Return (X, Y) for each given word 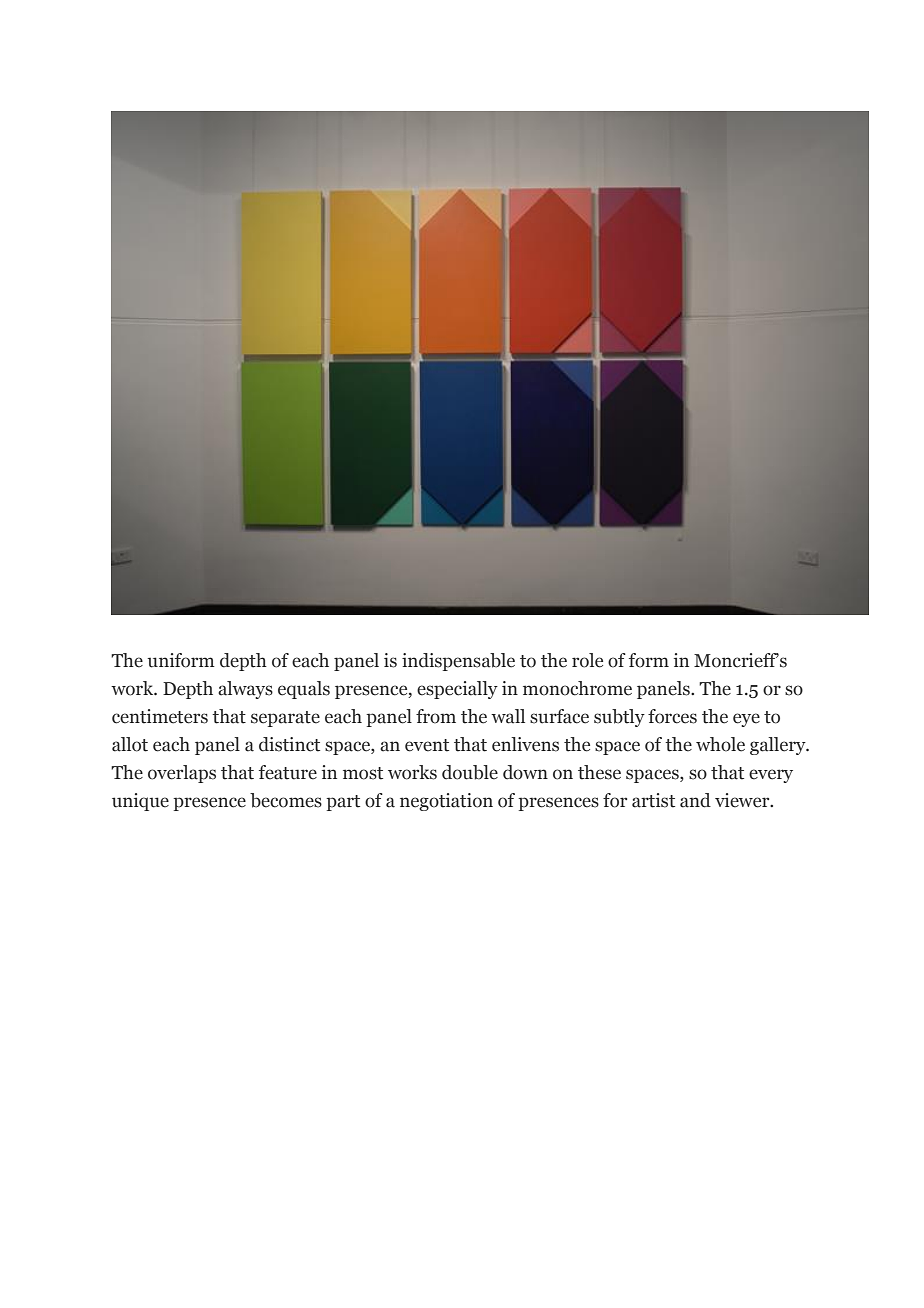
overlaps (182, 774)
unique (140, 802)
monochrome (577, 688)
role (587, 660)
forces (672, 716)
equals (304, 690)
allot (130, 744)
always (245, 690)
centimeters (160, 716)
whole (720, 744)
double (470, 772)
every (771, 776)
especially (457, 690)
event (427, 745)
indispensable (458, 662)
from (436, 716)
